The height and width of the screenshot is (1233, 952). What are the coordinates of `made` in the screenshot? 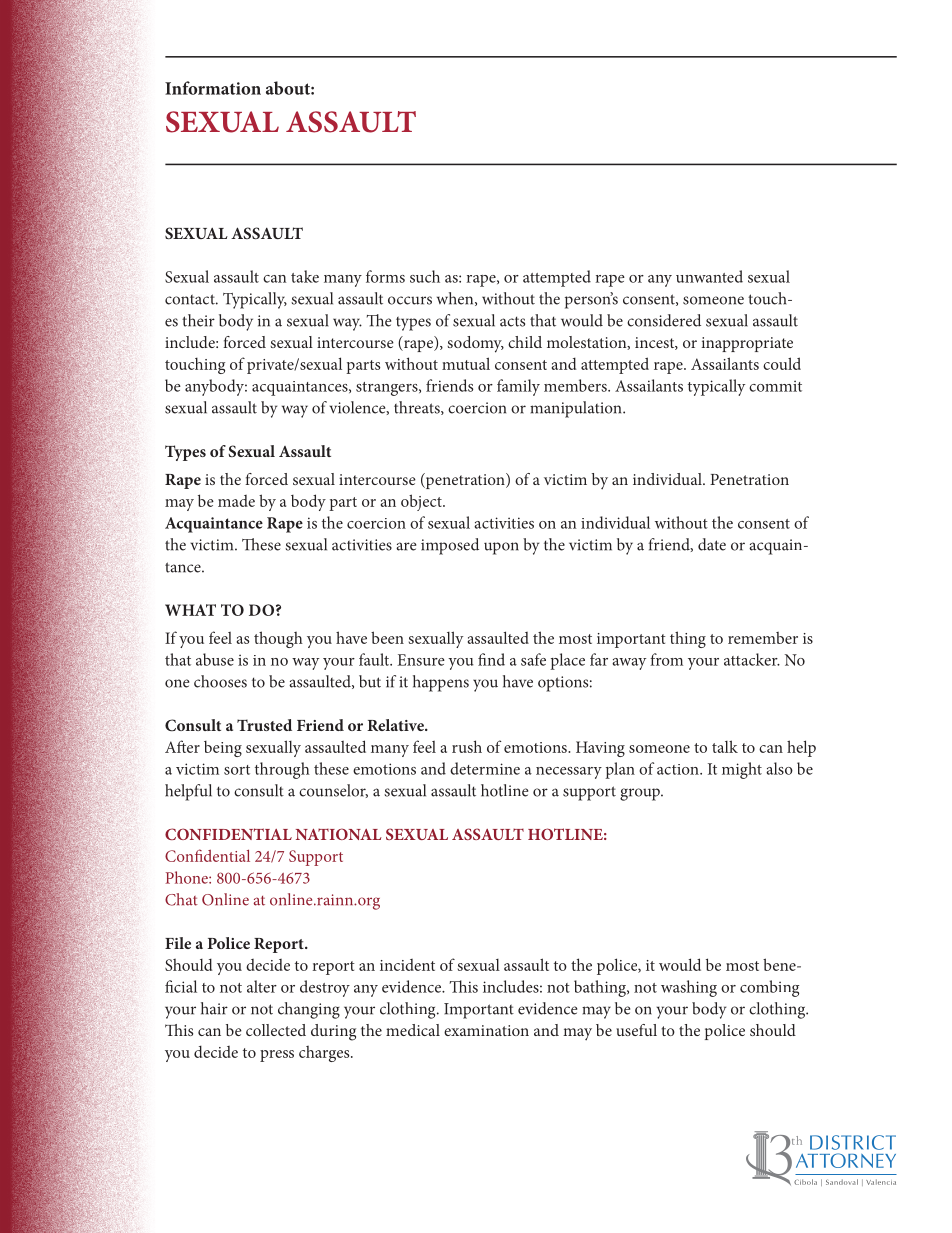 It's located at (236, 501).
